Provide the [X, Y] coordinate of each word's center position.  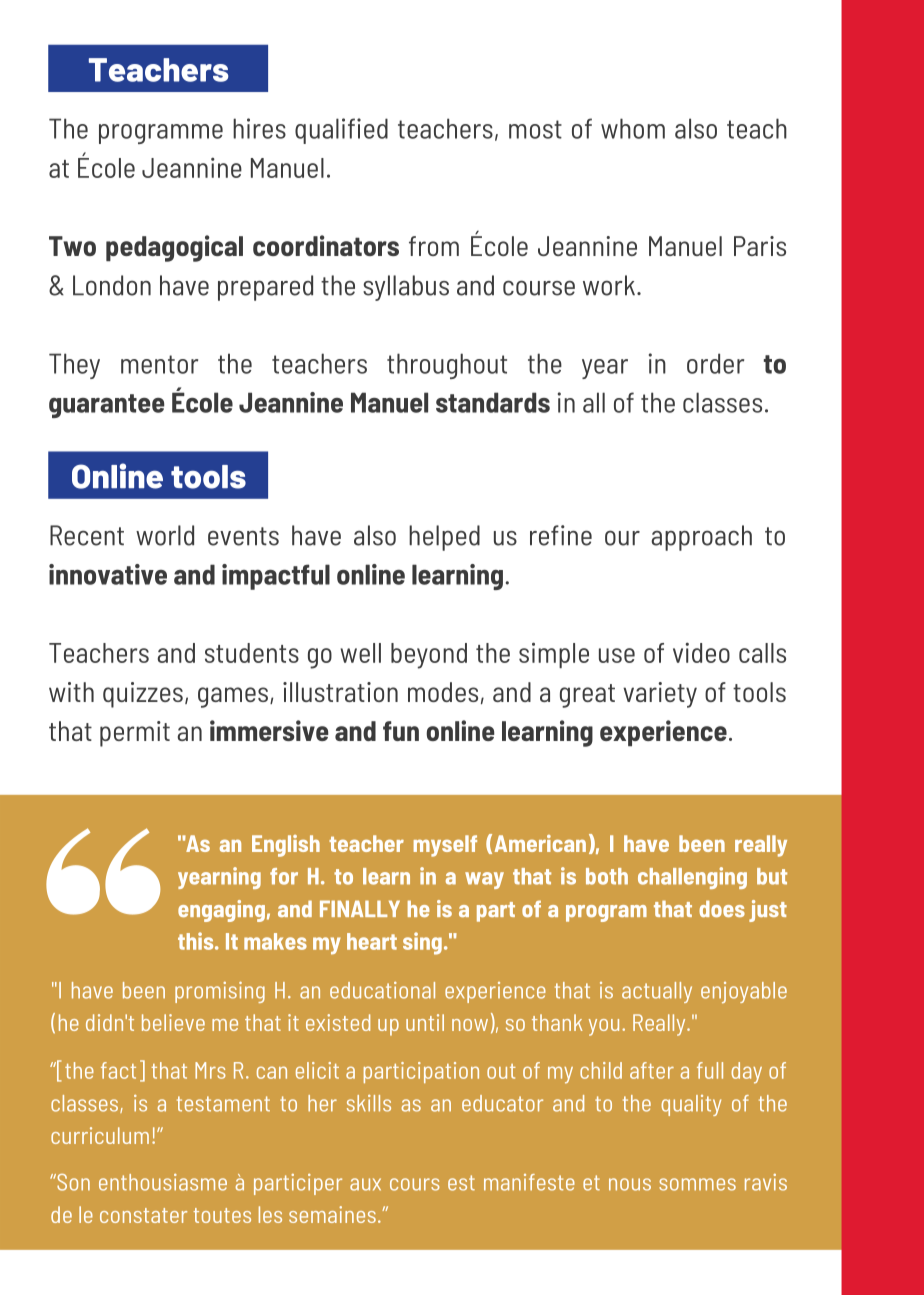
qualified [341, 131]
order [715, 363]
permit [135, 734]
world [165, 535]
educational [382, 990]
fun [401, 731]
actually [657, 992]
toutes [222, 1215]
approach [701, 538]
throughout [447, 366]
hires [259, 128]
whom [633, 128]
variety [660, 695]
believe [173, 1022]
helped [444, 538]
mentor [159, 364]
